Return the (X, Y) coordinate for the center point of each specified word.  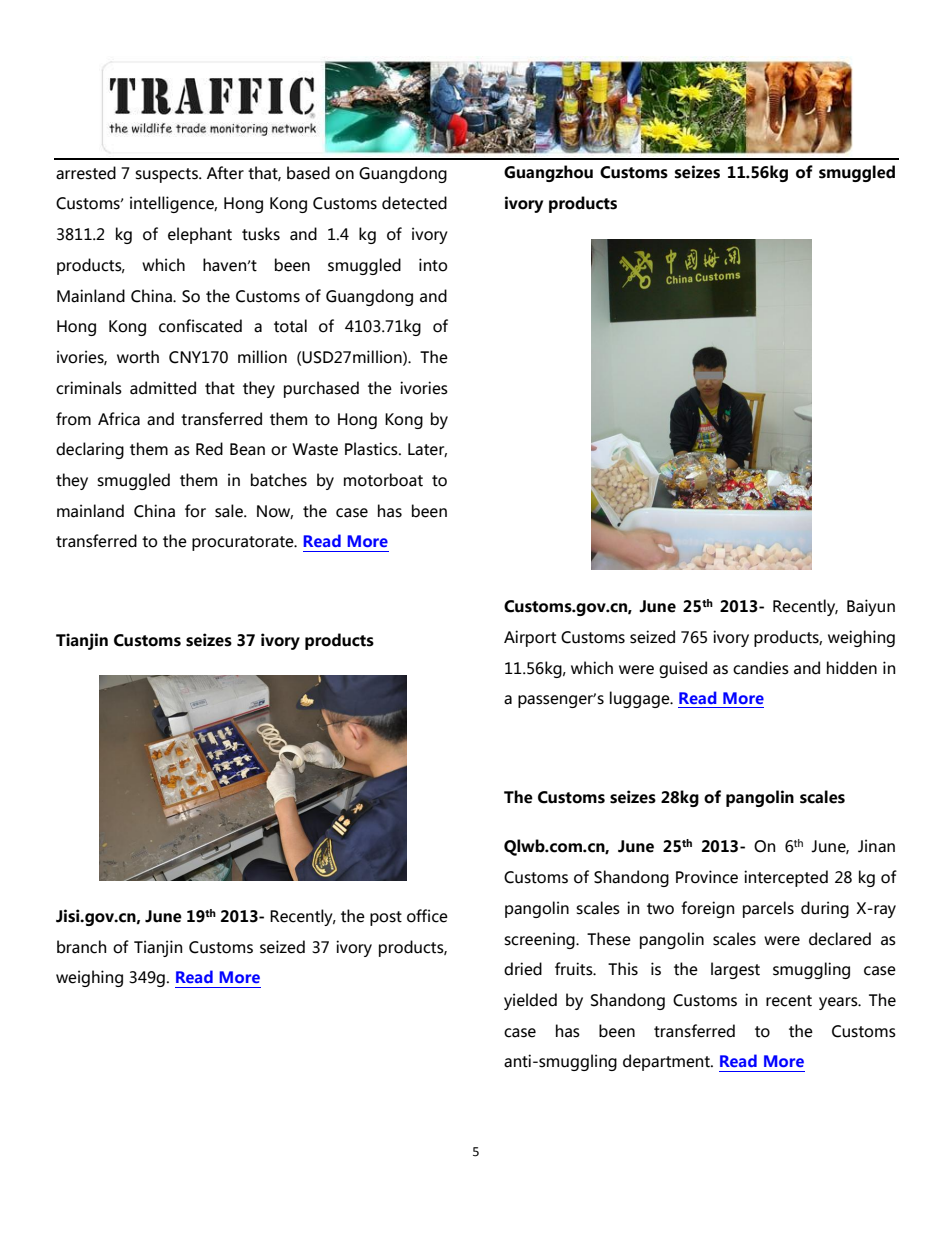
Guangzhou (548, 173)
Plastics (372, 449)
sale (230, 511)
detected (414, 203)
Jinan (876, 846)
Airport (530, 638)
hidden (852, 668)
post (386, 918)
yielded (530, 1001)
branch (81, 947)
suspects (167, 175)
